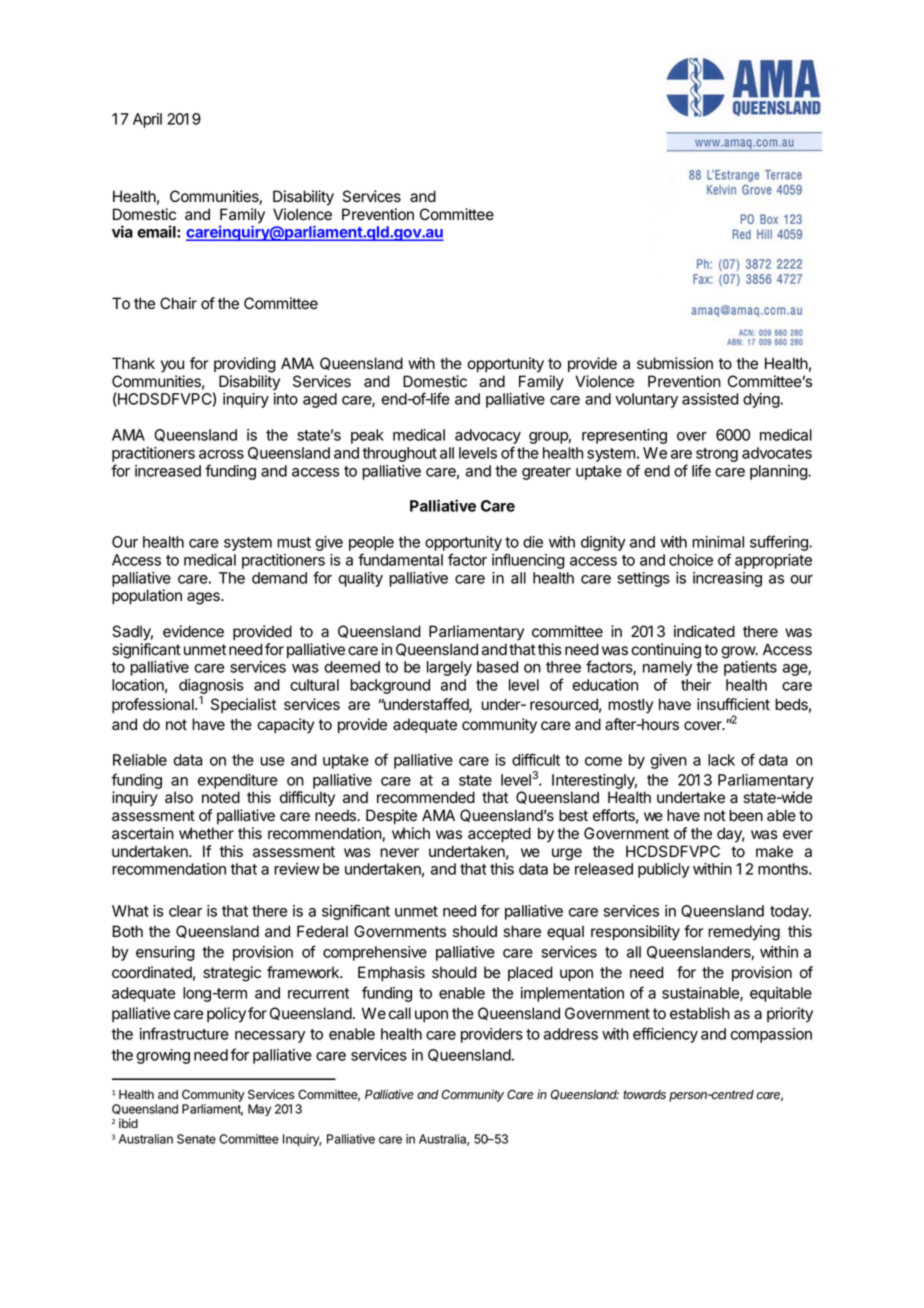 The height and width of the image is (1308, 924). What do you see at coordinates (675, 363) in the image?
I see `submission` at bounding box center [675, 363].
